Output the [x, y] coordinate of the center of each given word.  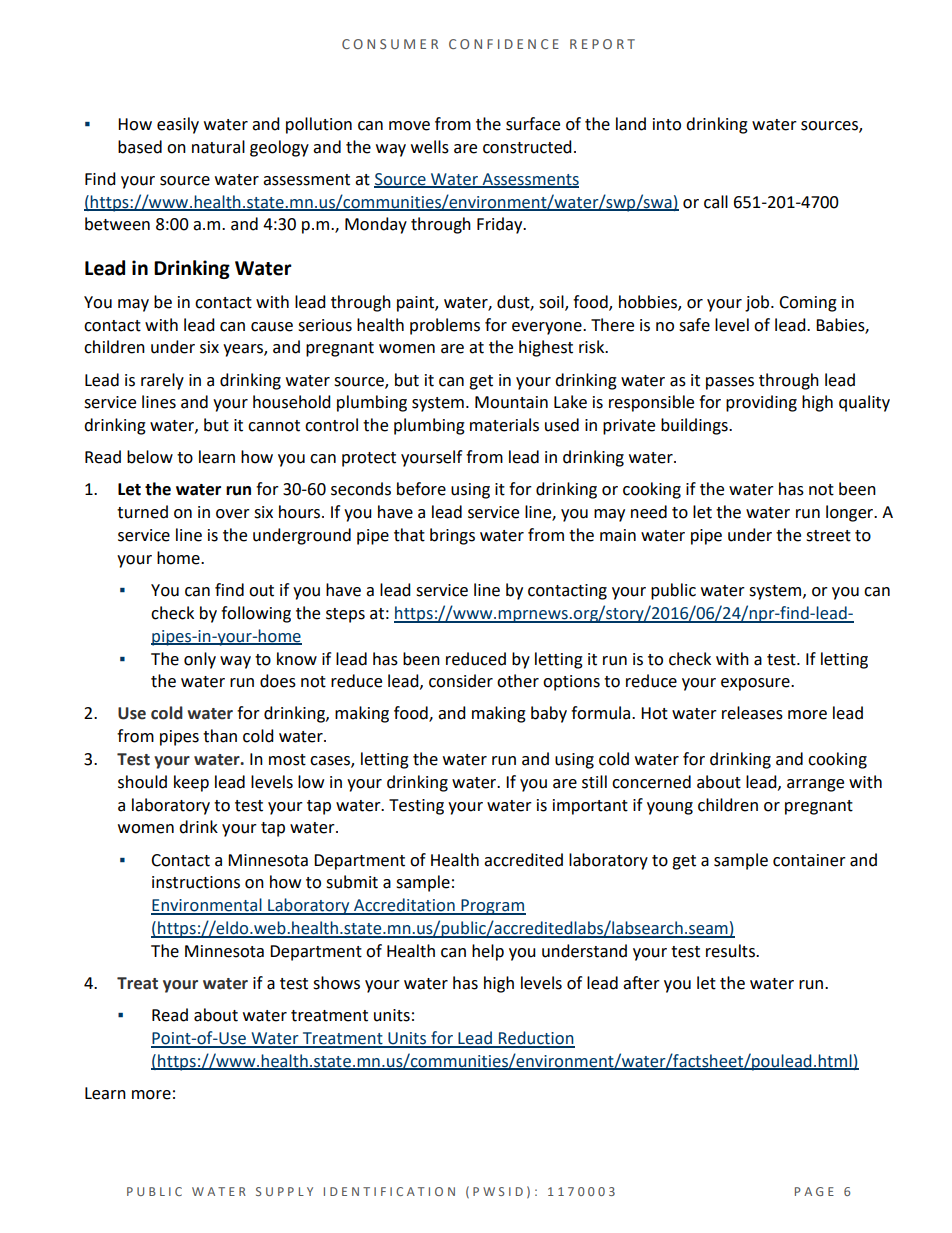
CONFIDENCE [504, 44]
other [518, 681]
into [667, 124]
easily [178, 125]
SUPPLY [284, 1191]
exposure [756, 684]
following [256, 614]
